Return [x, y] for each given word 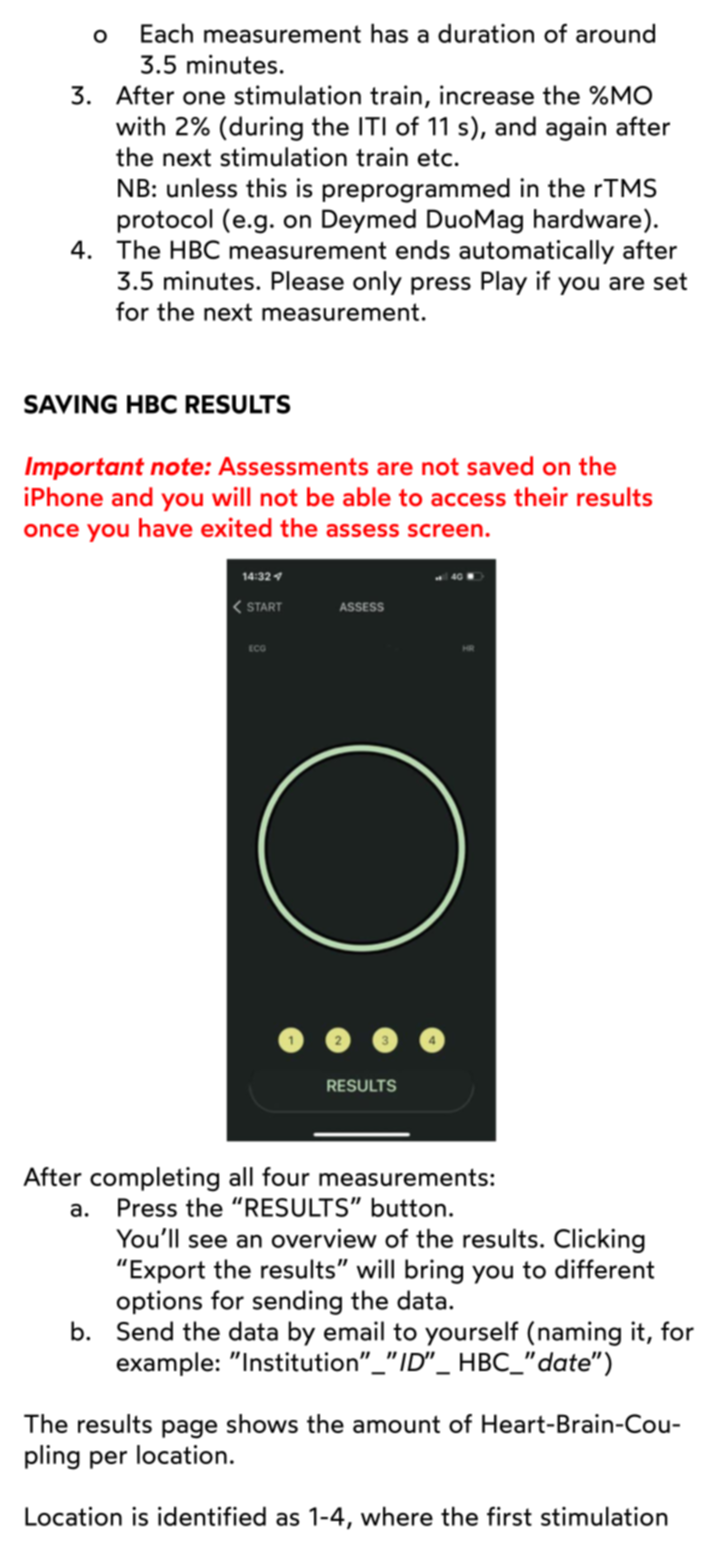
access [468, 500]
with [140, 126]
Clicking [599, 1240]
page [189, 1429]
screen [445, 530]
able [367, 497]
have [166, 527]
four [286, 1176]
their [541, 497]
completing [154, 1179]
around [615, 33]
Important [84, 468]
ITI [372, 126]
